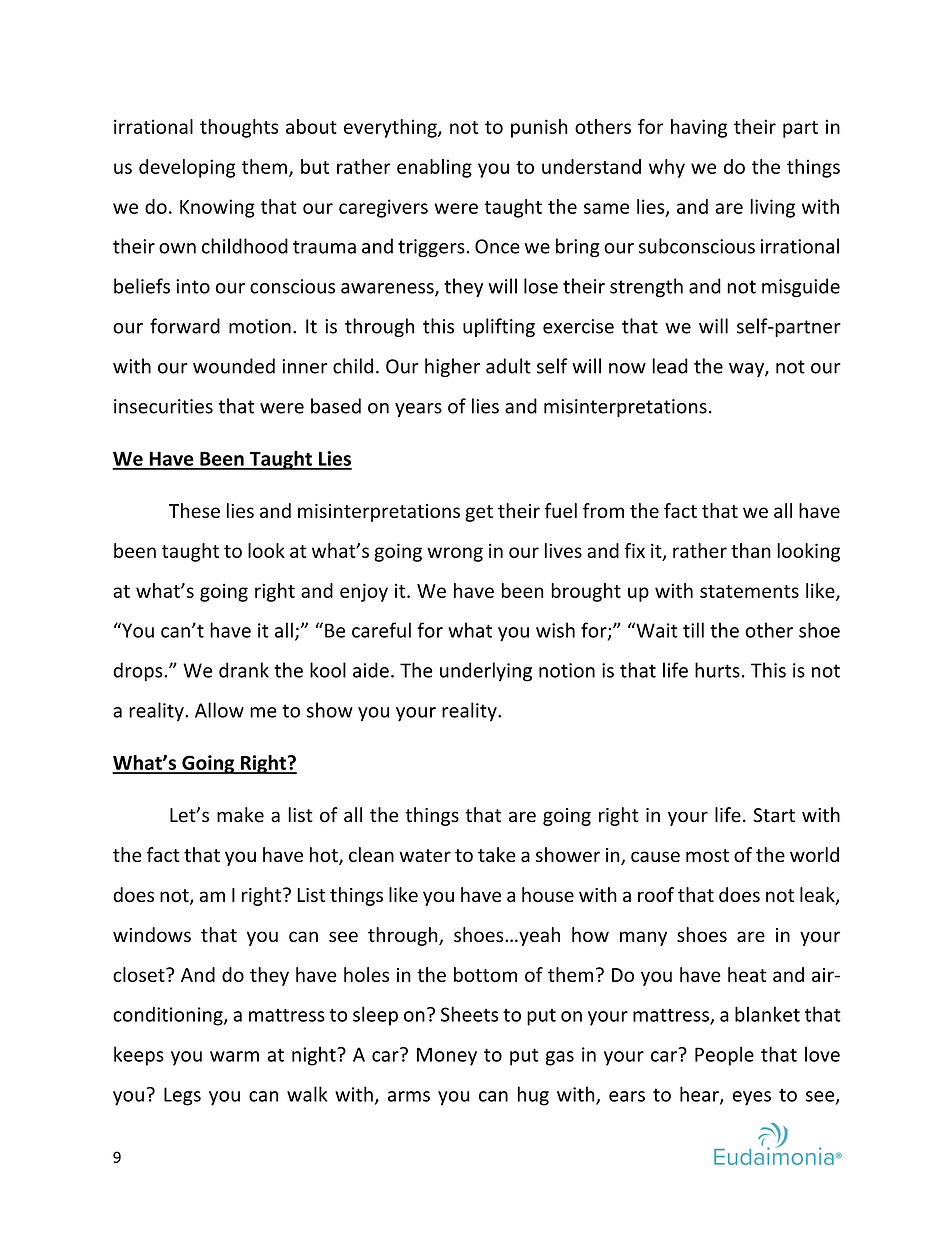 This screenshot has height=1233, width=952. I want to click on developing, so click(187, 168).
